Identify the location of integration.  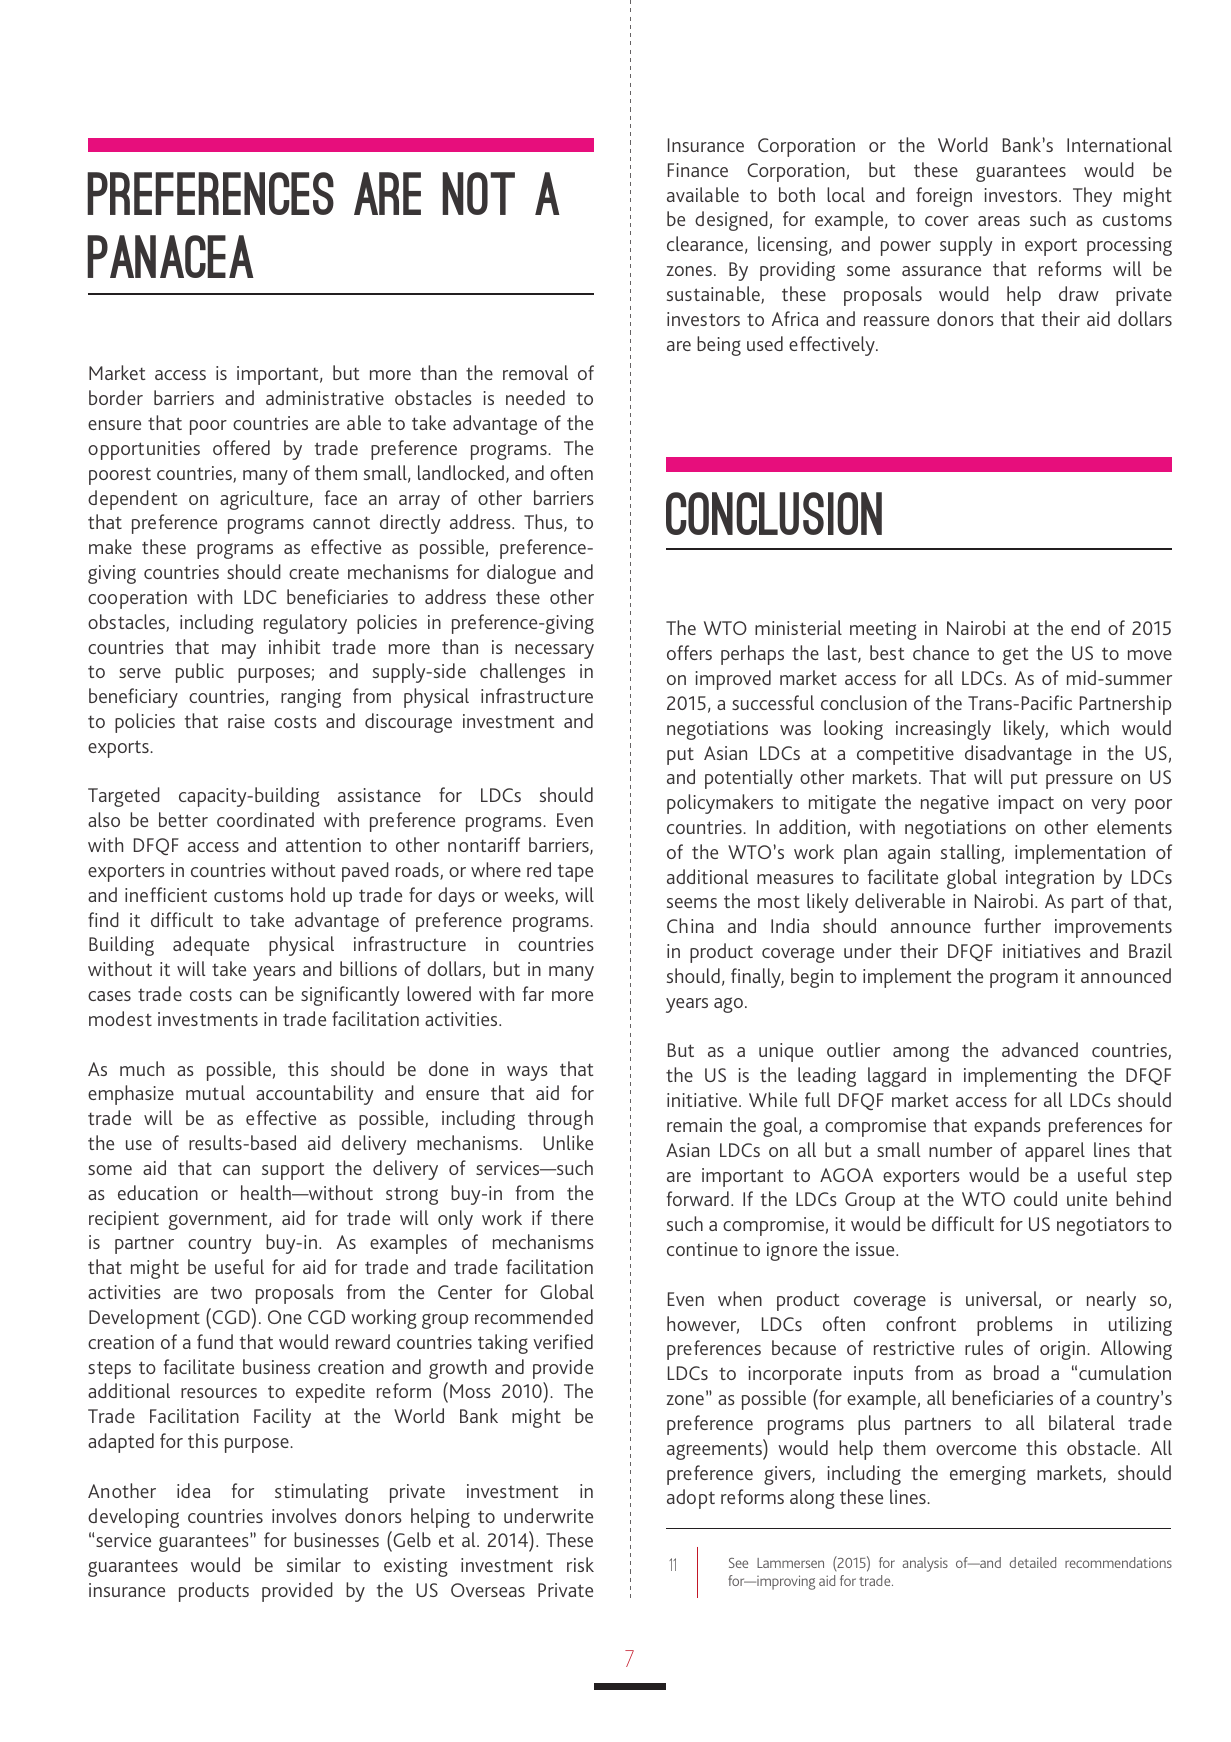
(1050, 879).
